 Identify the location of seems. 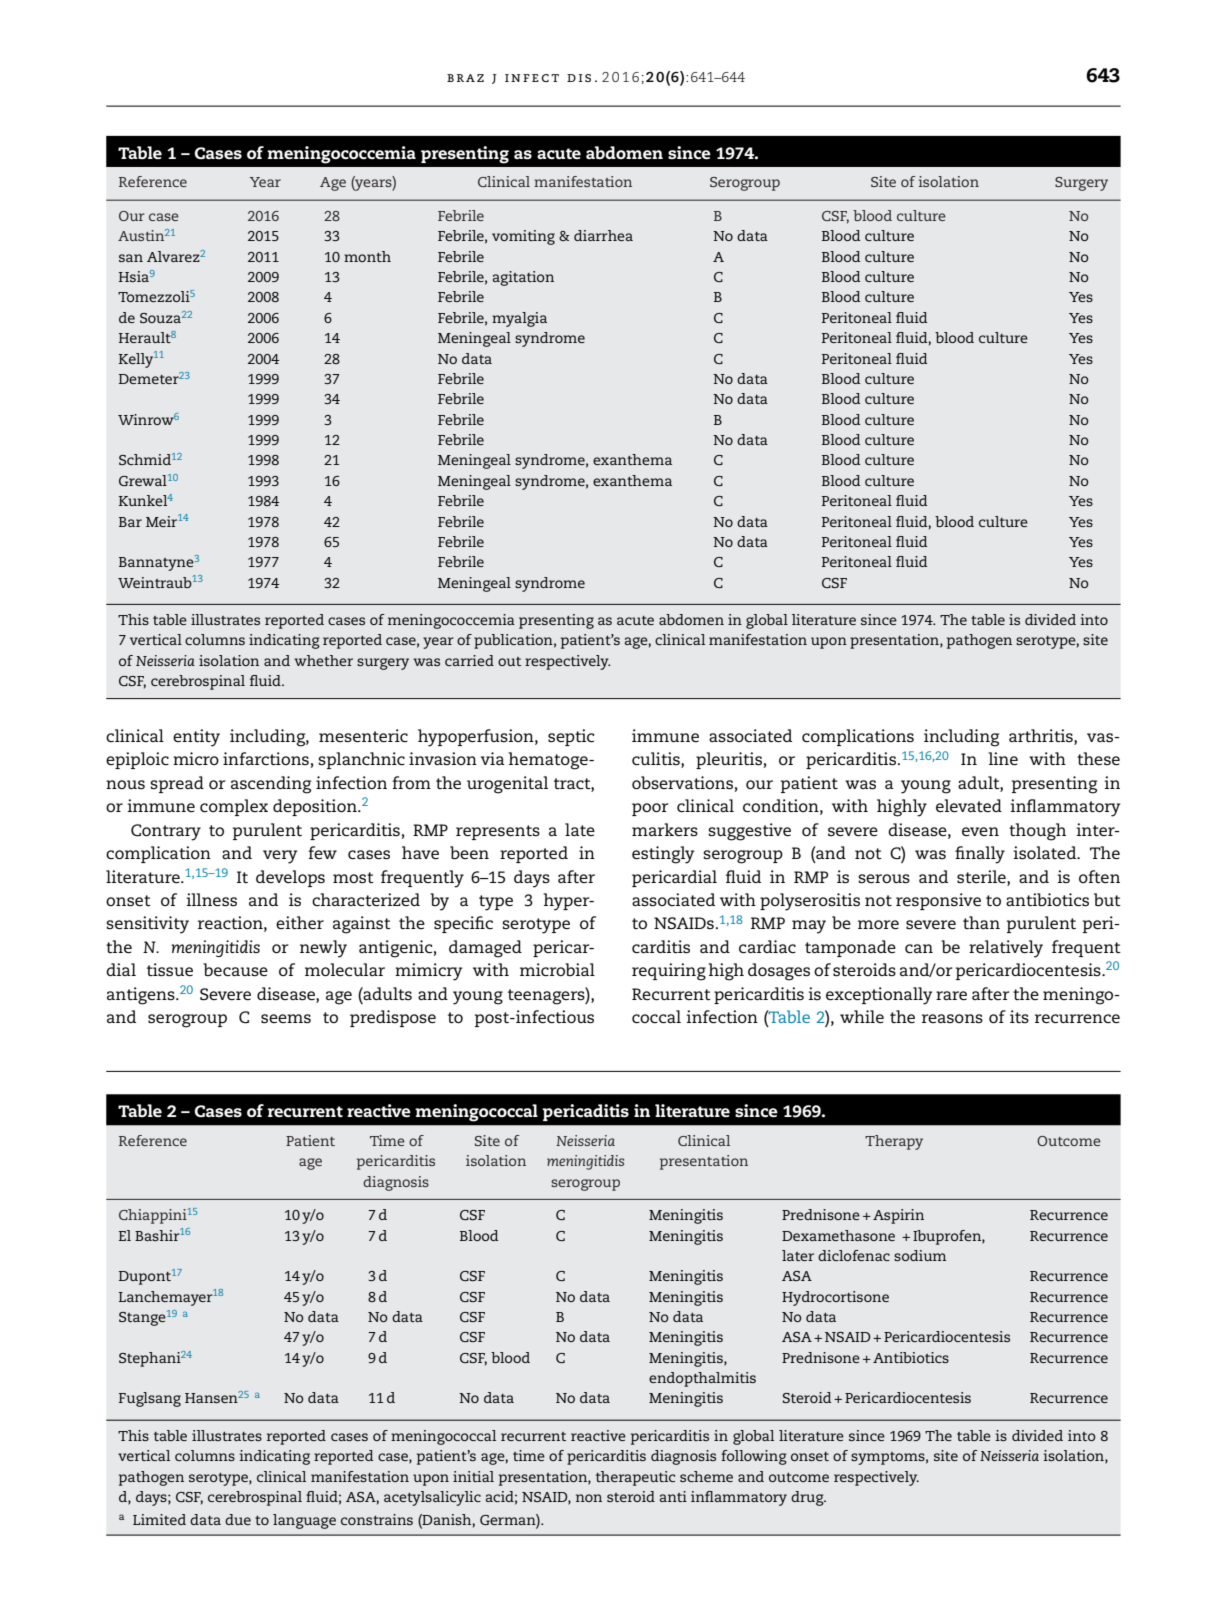
(286, 1019).
